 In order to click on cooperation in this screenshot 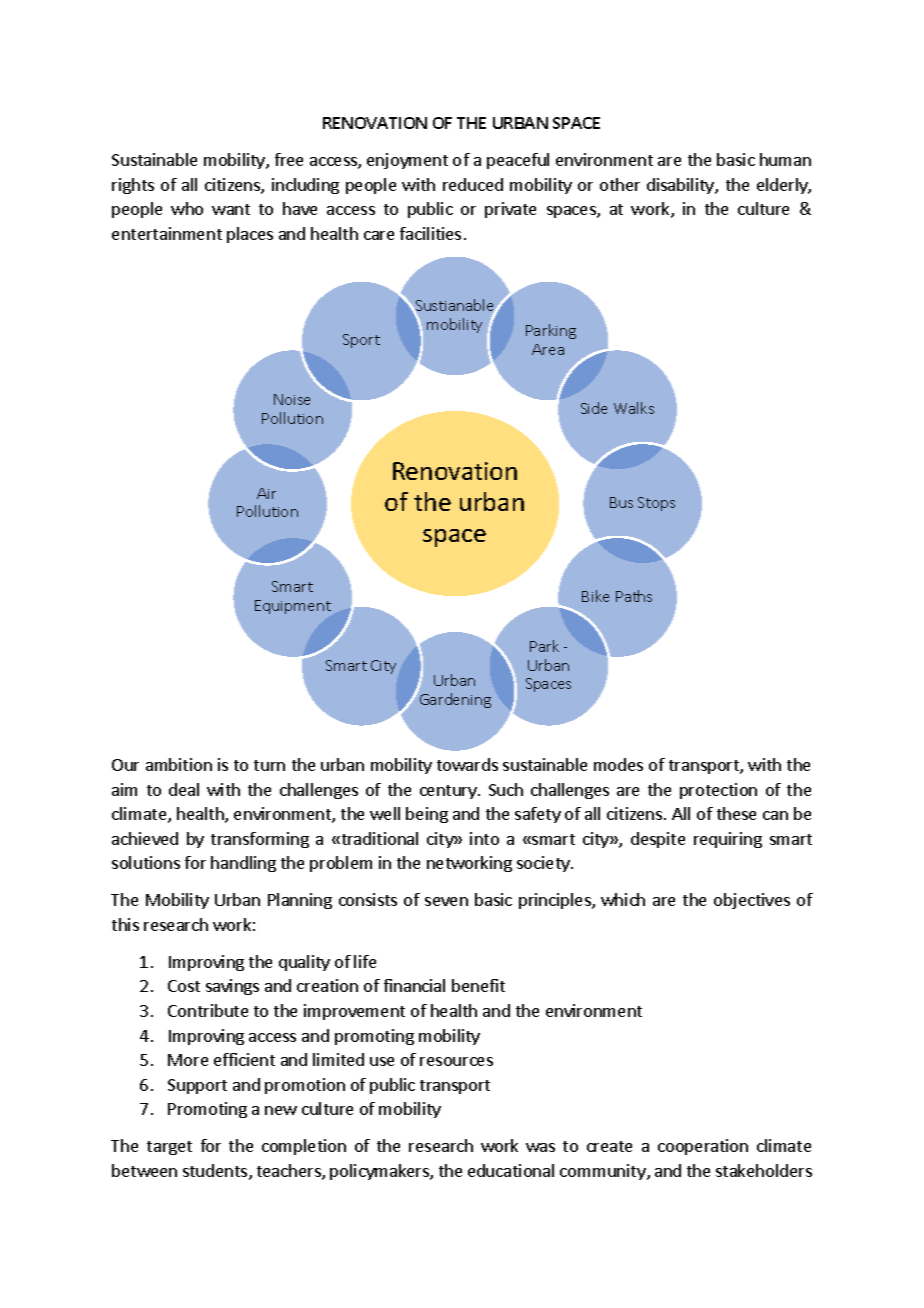, I will do `click(703, 1147)`.
